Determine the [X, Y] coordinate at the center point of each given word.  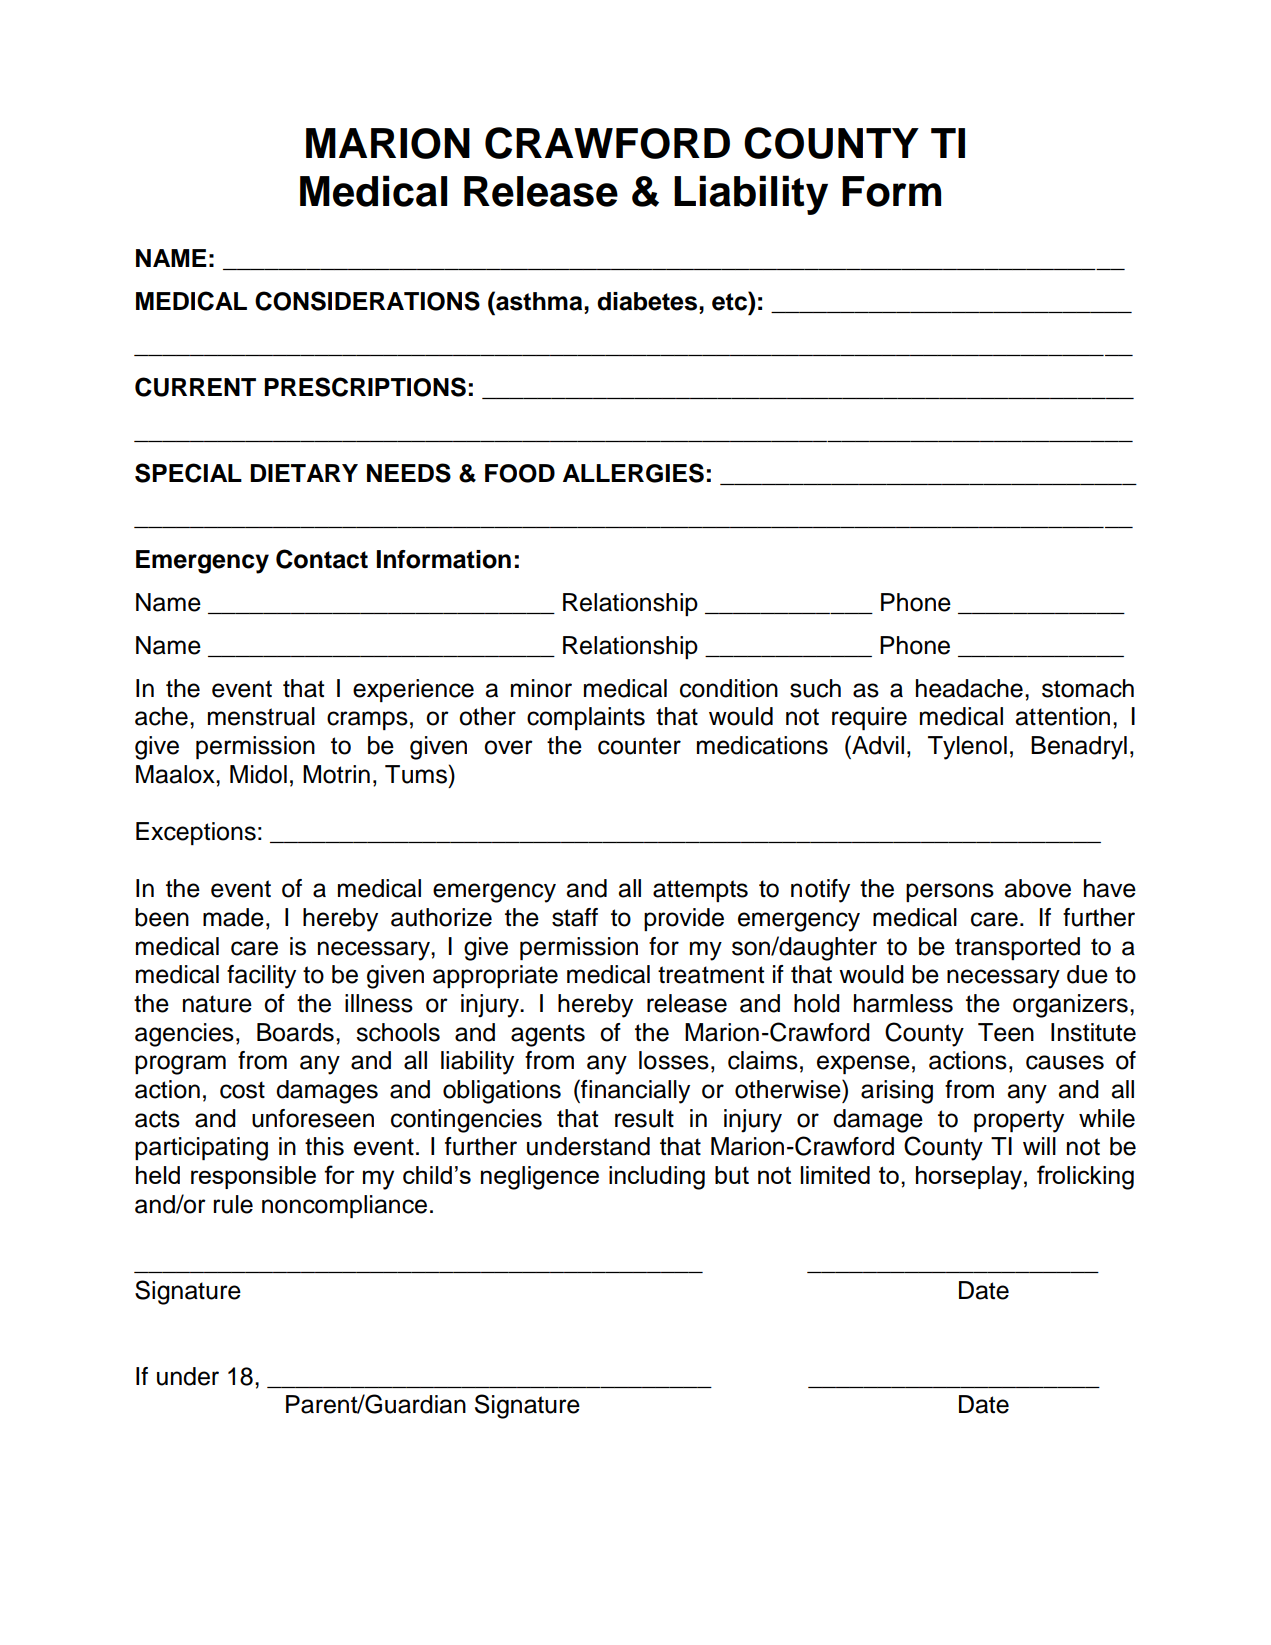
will [1039, 1146]
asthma [539, 301]
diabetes [648, 301]
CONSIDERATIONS [367, 301]
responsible [253, 1177]
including [657, 1178]
